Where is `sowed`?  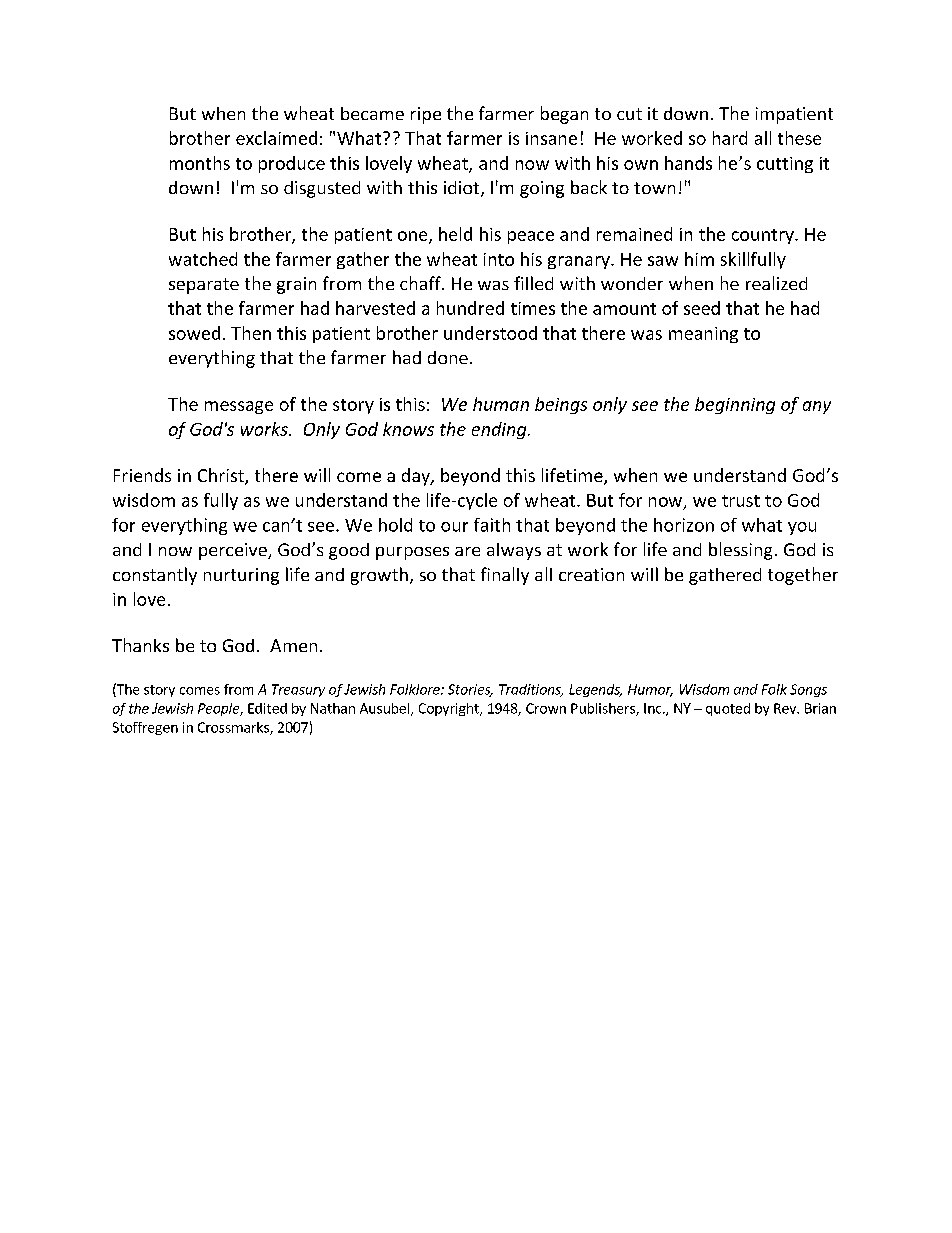 sowed is located at coordinates (194, 333).
